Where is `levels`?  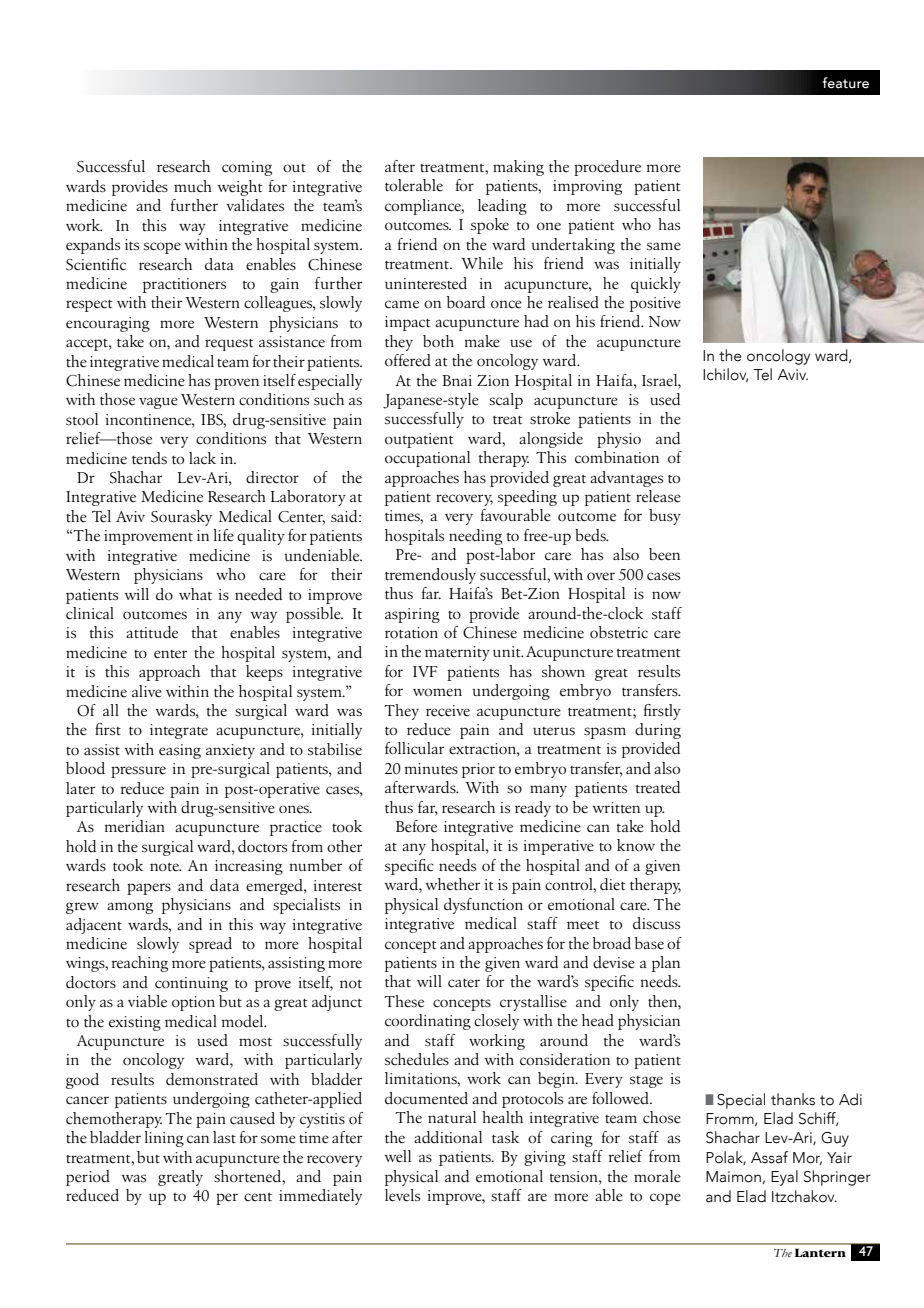
levels is located at coordinates (402, 1195).
